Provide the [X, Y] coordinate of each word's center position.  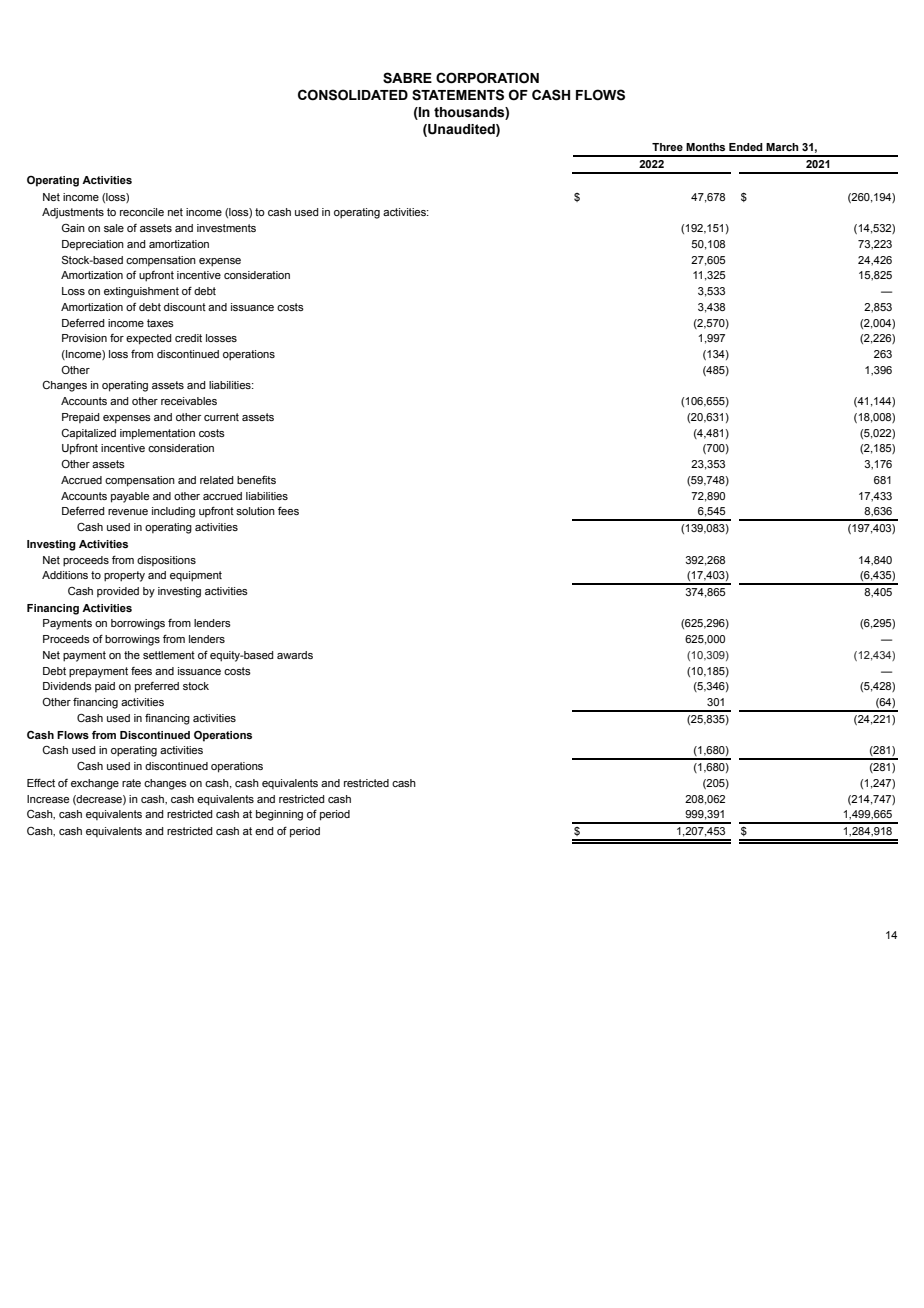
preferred [157, 687]
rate [131, 783]
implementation [157, 434]
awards [295, 655]
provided [118, 592]
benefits [256, 480]
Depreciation [93, 245]
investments [226, 228]
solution [255, 511]
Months [705, 147]
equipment [196, 576]
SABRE [407, 78]
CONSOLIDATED [353, 95]
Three [667, 147]
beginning [279, 815]
